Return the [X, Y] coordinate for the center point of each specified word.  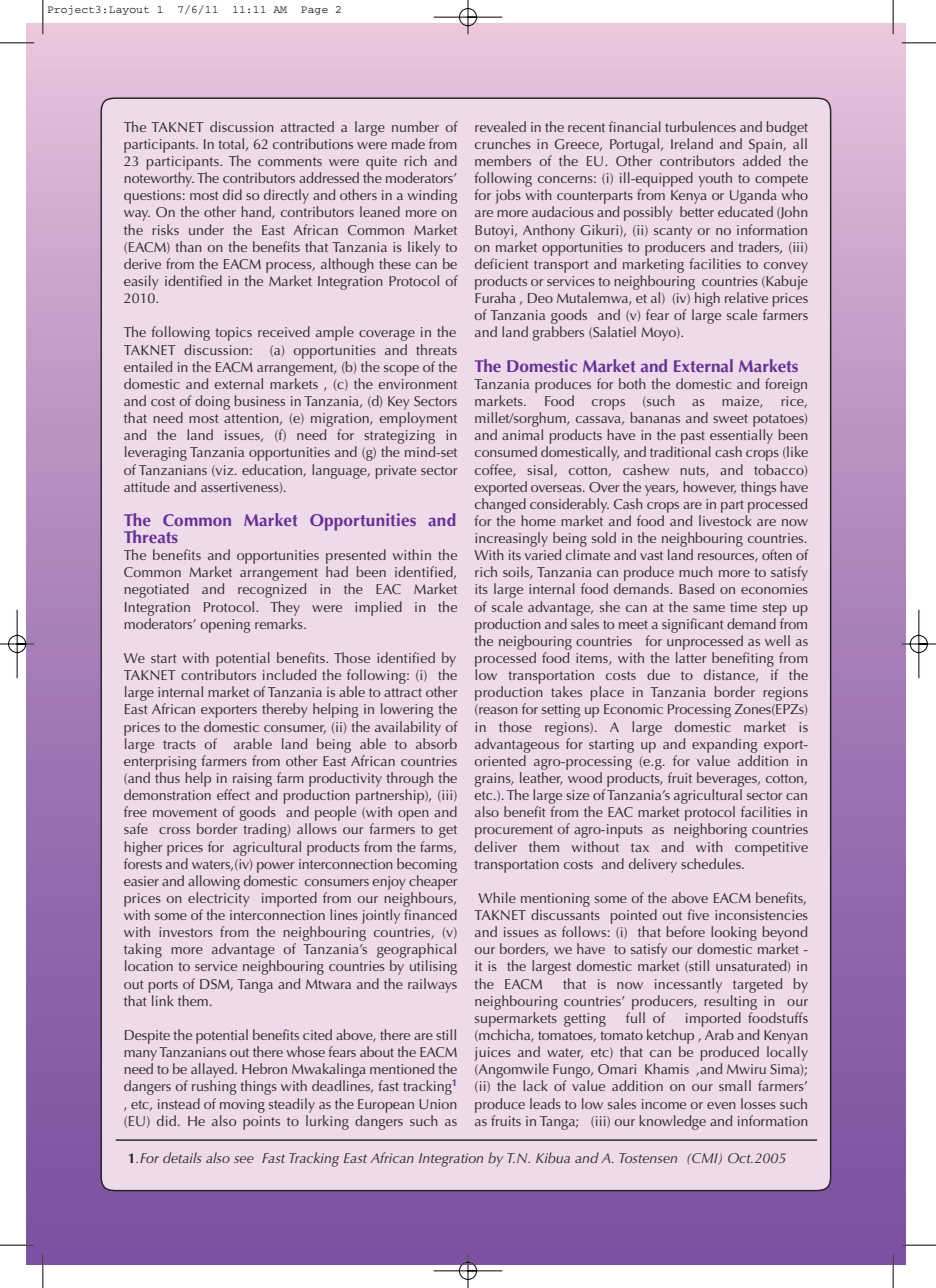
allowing [214, 882]
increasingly [511, 539]
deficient [502, 263]
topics [233, 334]
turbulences [700, 126]
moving [242, 1106]
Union [438, 1104]
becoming [427, 865]
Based [696, 588]
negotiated [156, 590]
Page [314, 10]
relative [746, 297]
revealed [500, 126]
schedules [712, 863]
